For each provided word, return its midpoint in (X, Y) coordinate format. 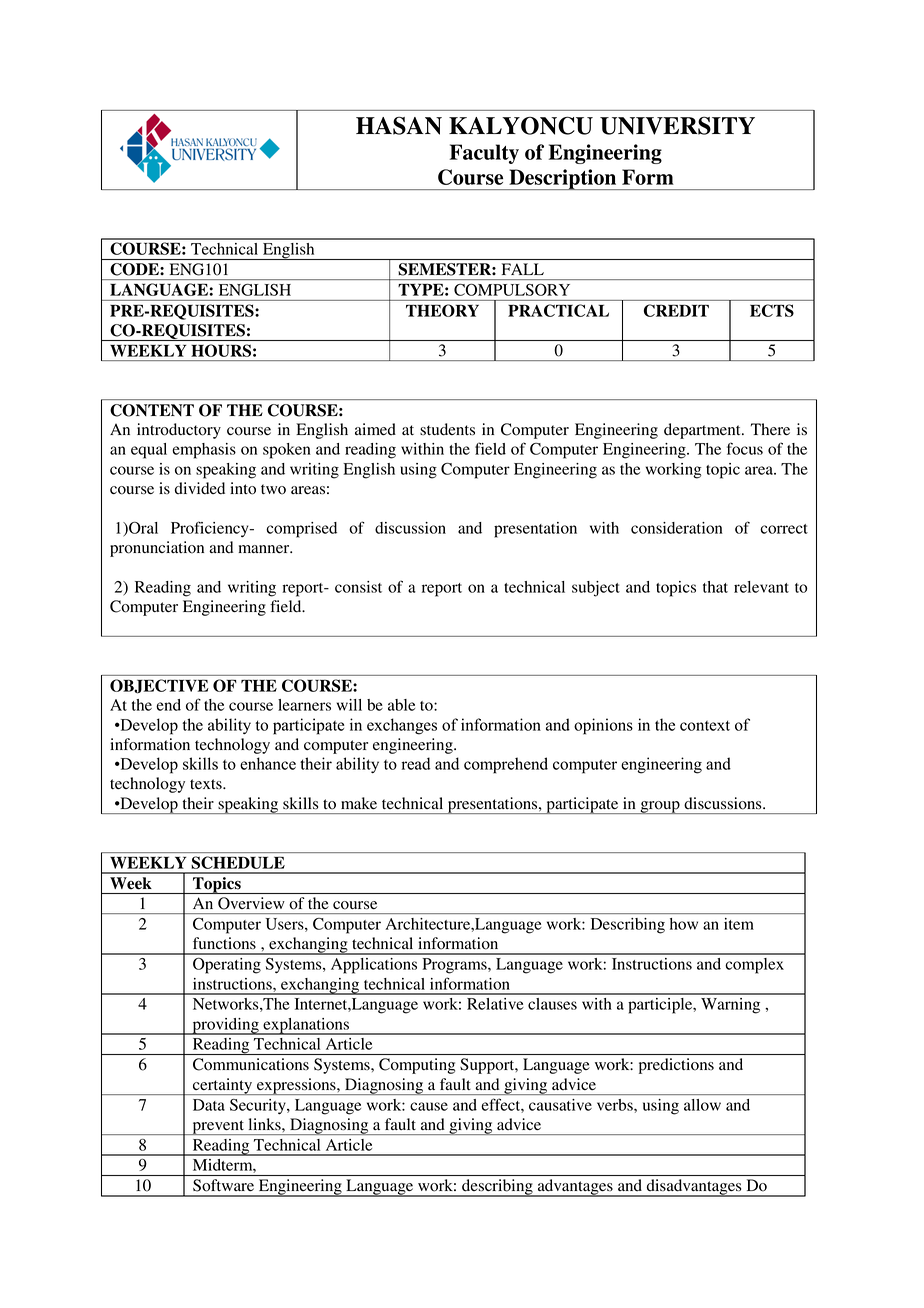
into (243, 488)
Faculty (484, 154)
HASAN (399, 125)
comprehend (506, 765)
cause (429, 1106)
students (447, 429)
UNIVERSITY (677, 125)
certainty (223, 1086)
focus (745, 448)
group (660, 807)
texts (207, 784)
